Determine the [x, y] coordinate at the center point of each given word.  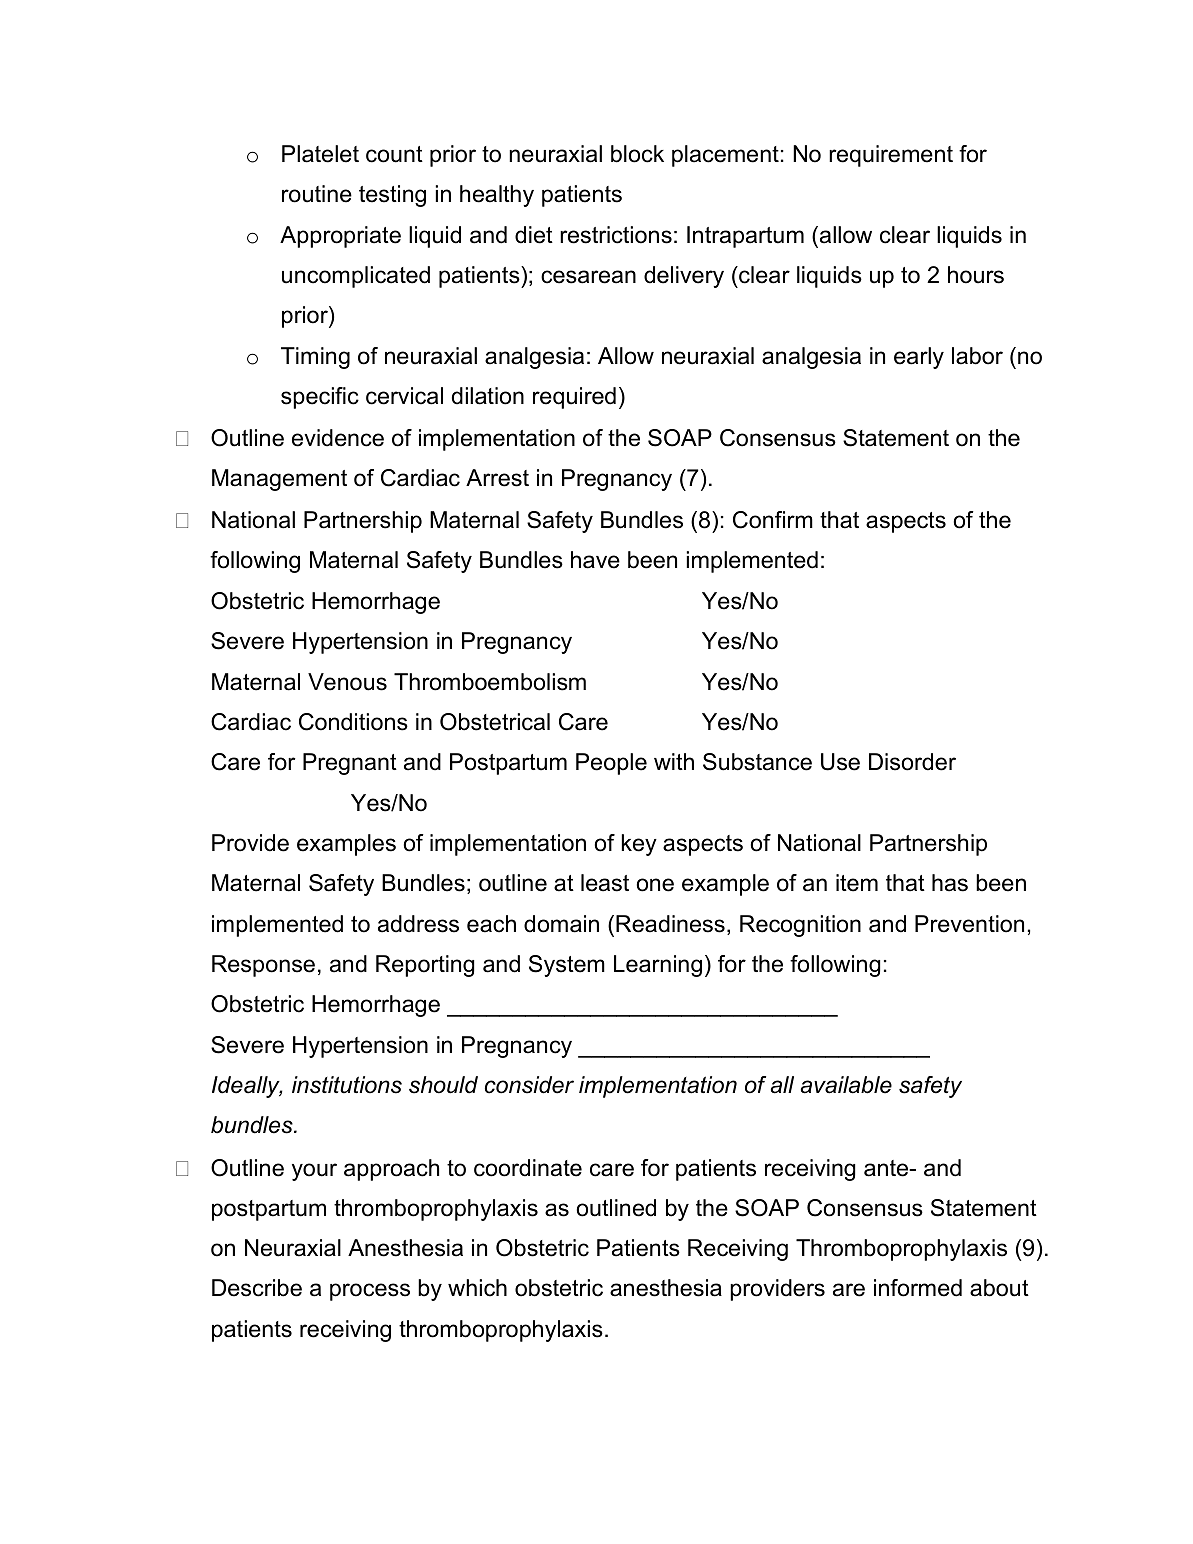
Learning [658, 966]
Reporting [425, 966]
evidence [338, 438]
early [919, 358]
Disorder [912, 762]
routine [317, 194]
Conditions [353, 722]
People [611, 764]
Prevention [969, 924]
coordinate [528, 1168]
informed [918, 1288]
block [637, 154]
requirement [891, 156]
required [574, 398]
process [370, 1292]
